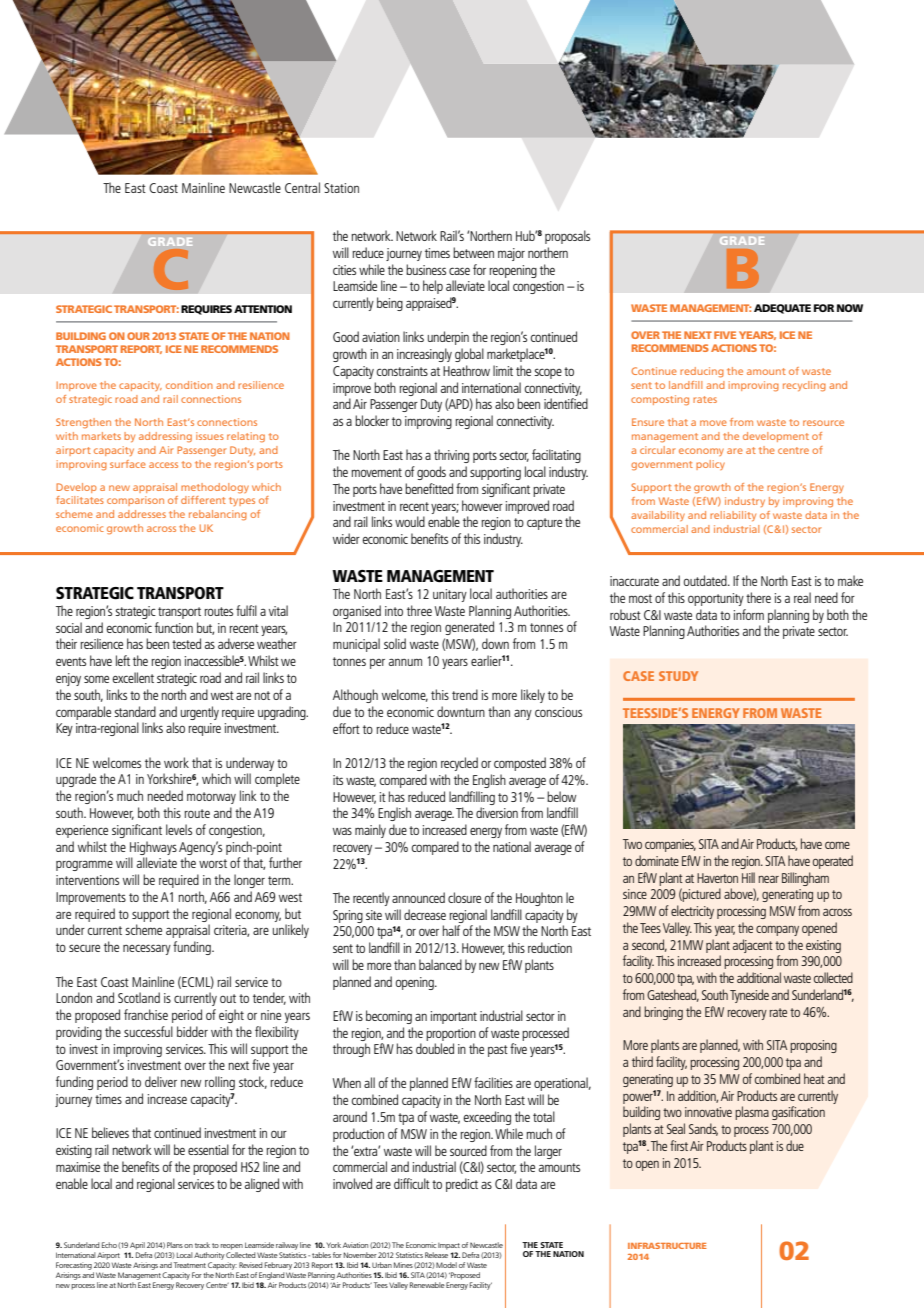  I want to click on standard, so click(135, 711).
